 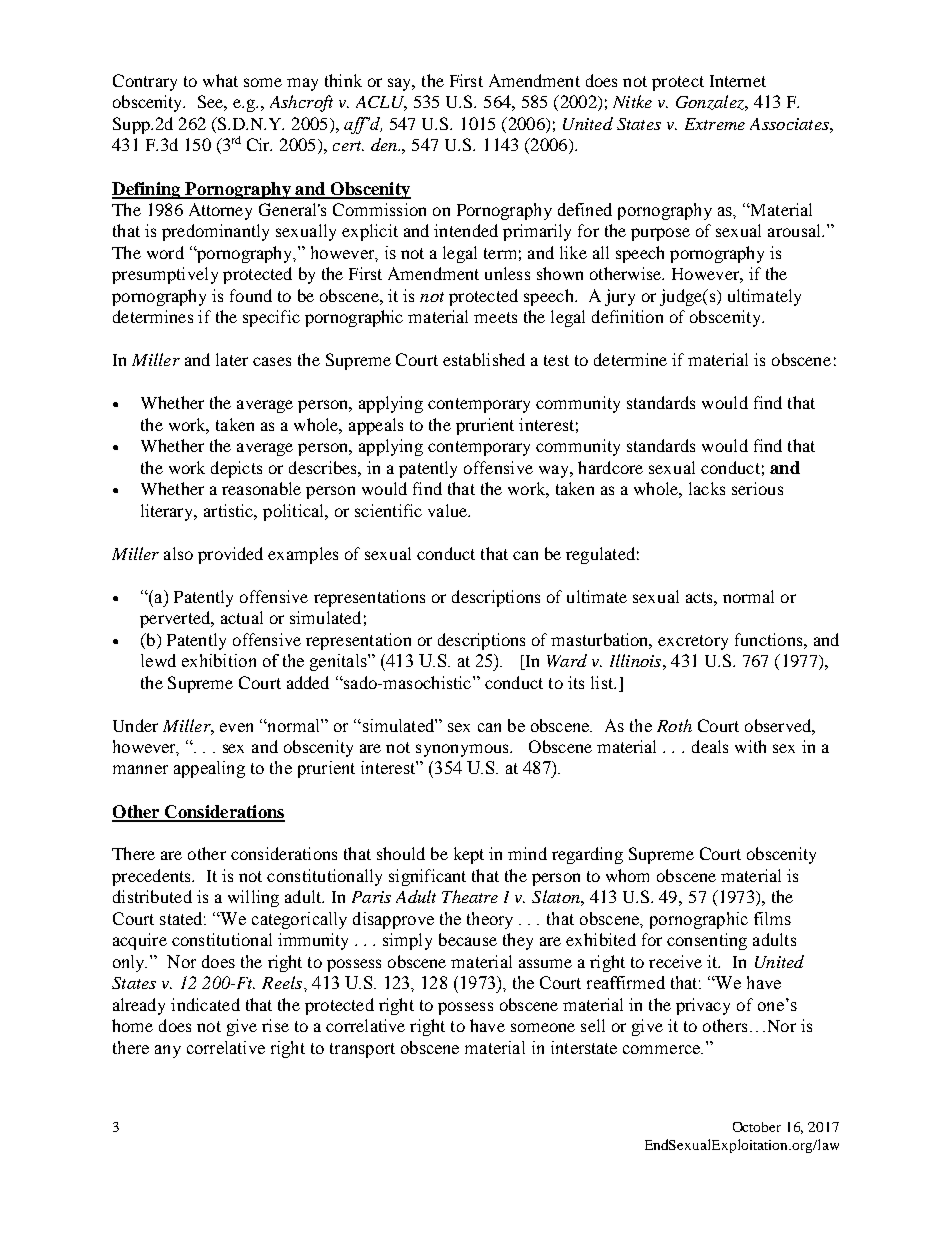 What do you see at coordinates (152, 877) in the image?
I see `precedents` at bounding box center [152, 877].
